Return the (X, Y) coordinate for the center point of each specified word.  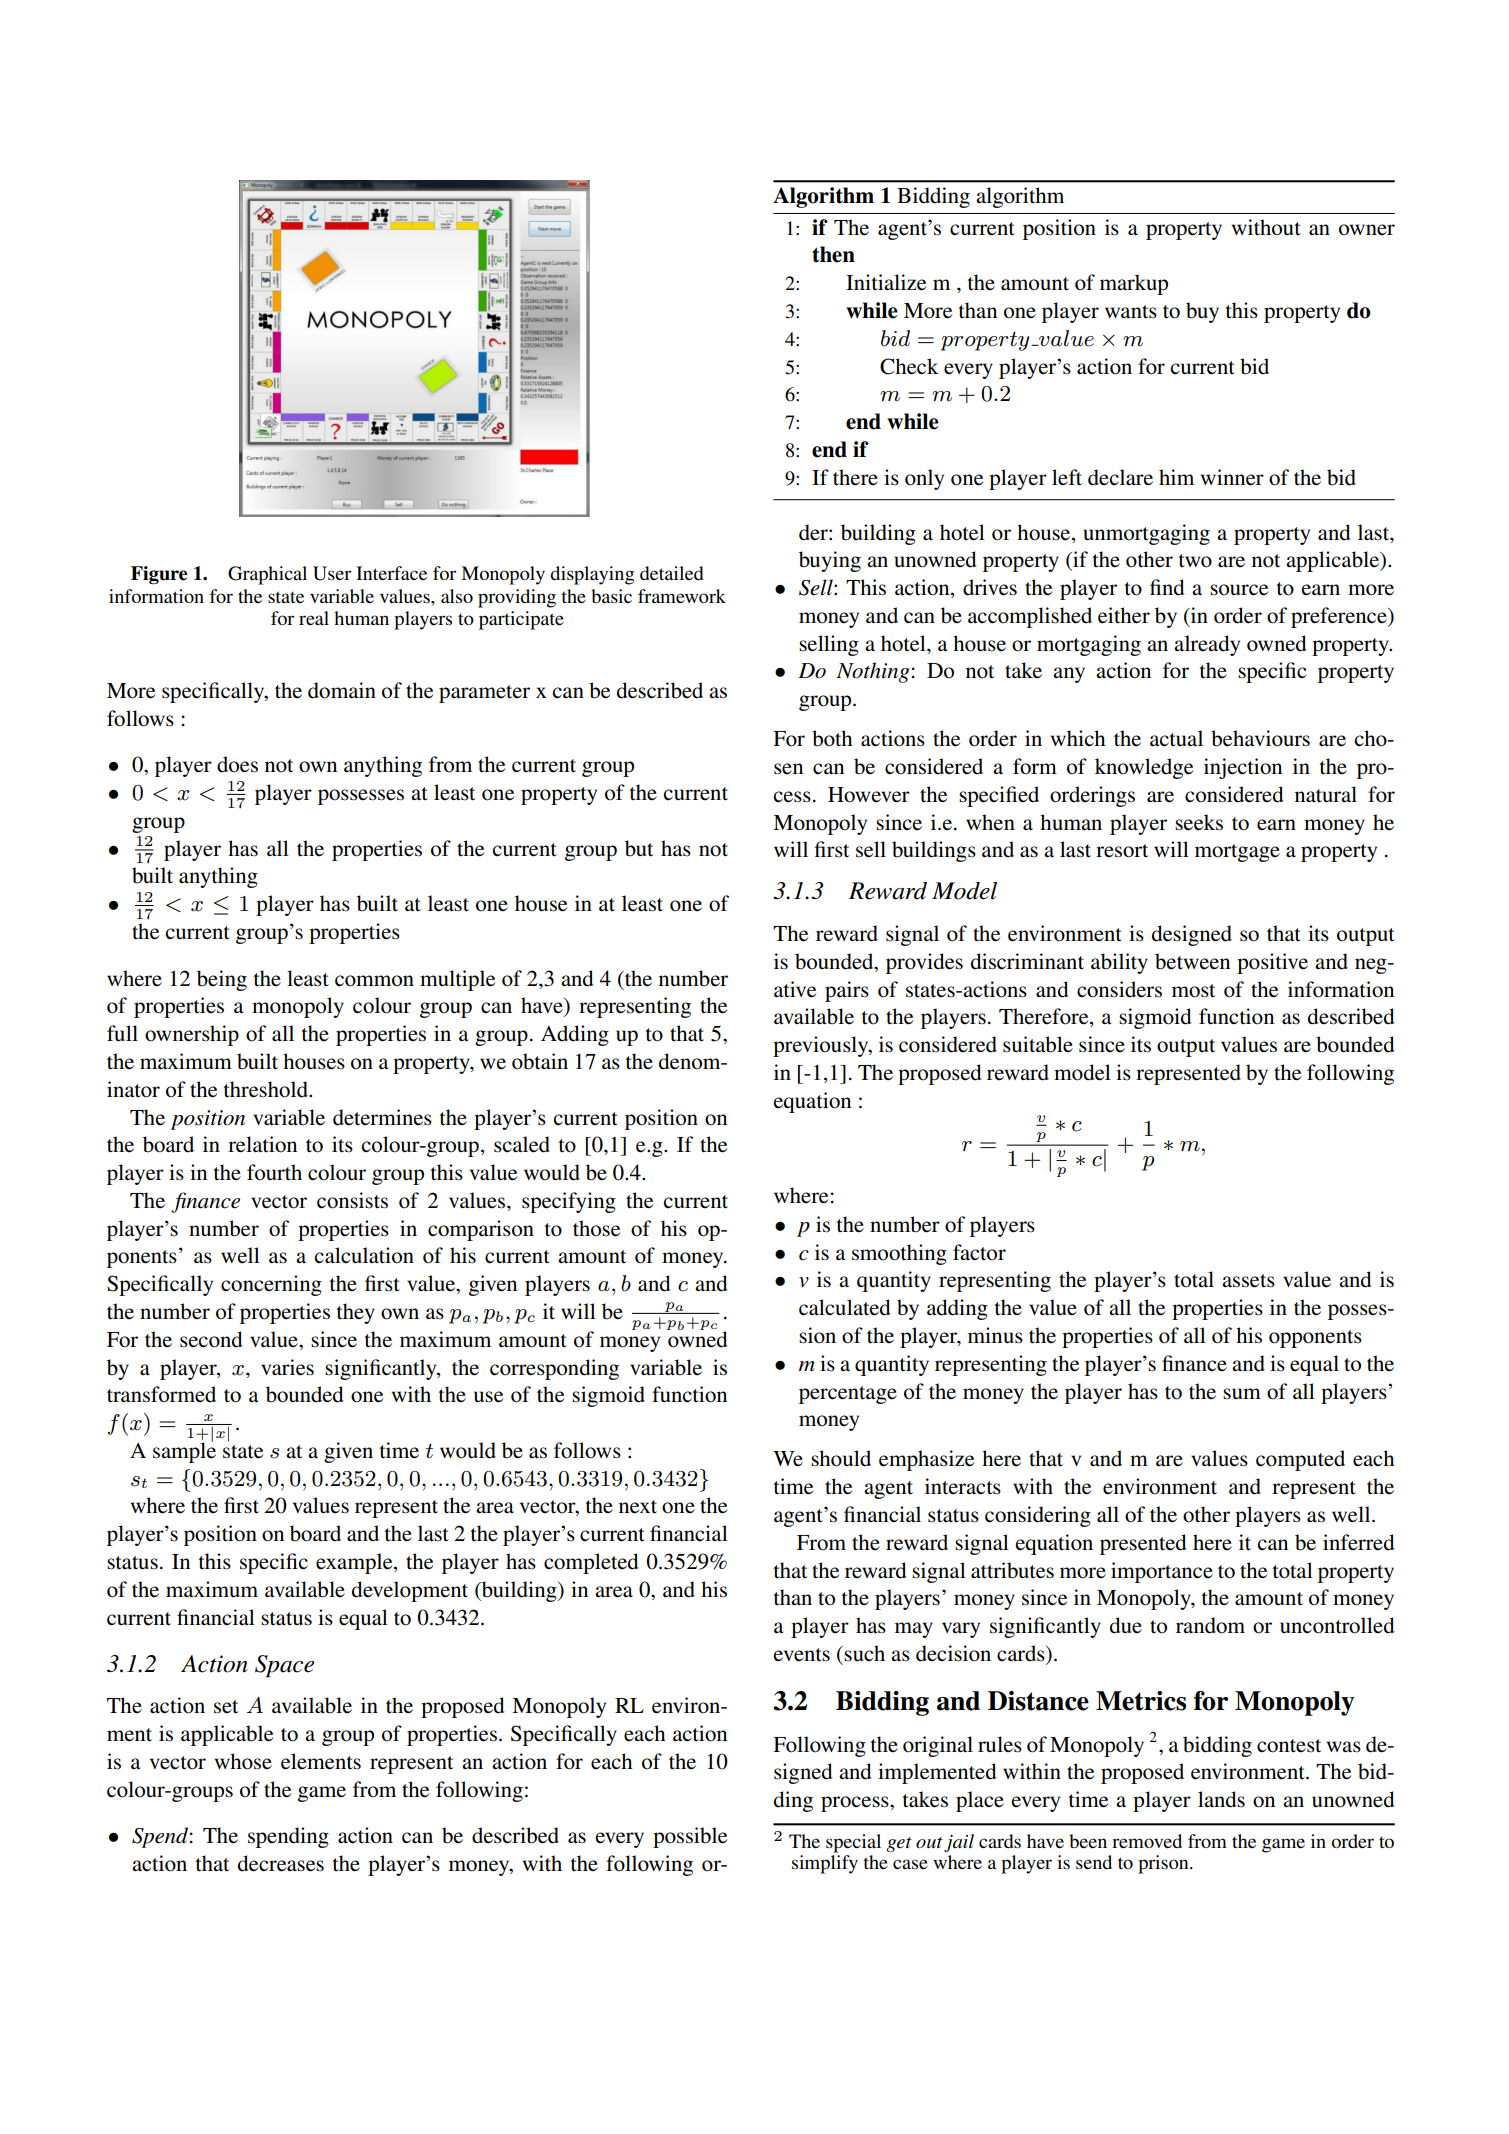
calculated (844, 1307)
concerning (271, 1285)
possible (690, 1837)
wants (1131, 312)
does (237, 764)
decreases (281, 1863)
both (832, 738)
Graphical (267, 575)
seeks (1199, 822)
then (833, 254)
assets (1248, 1281)
